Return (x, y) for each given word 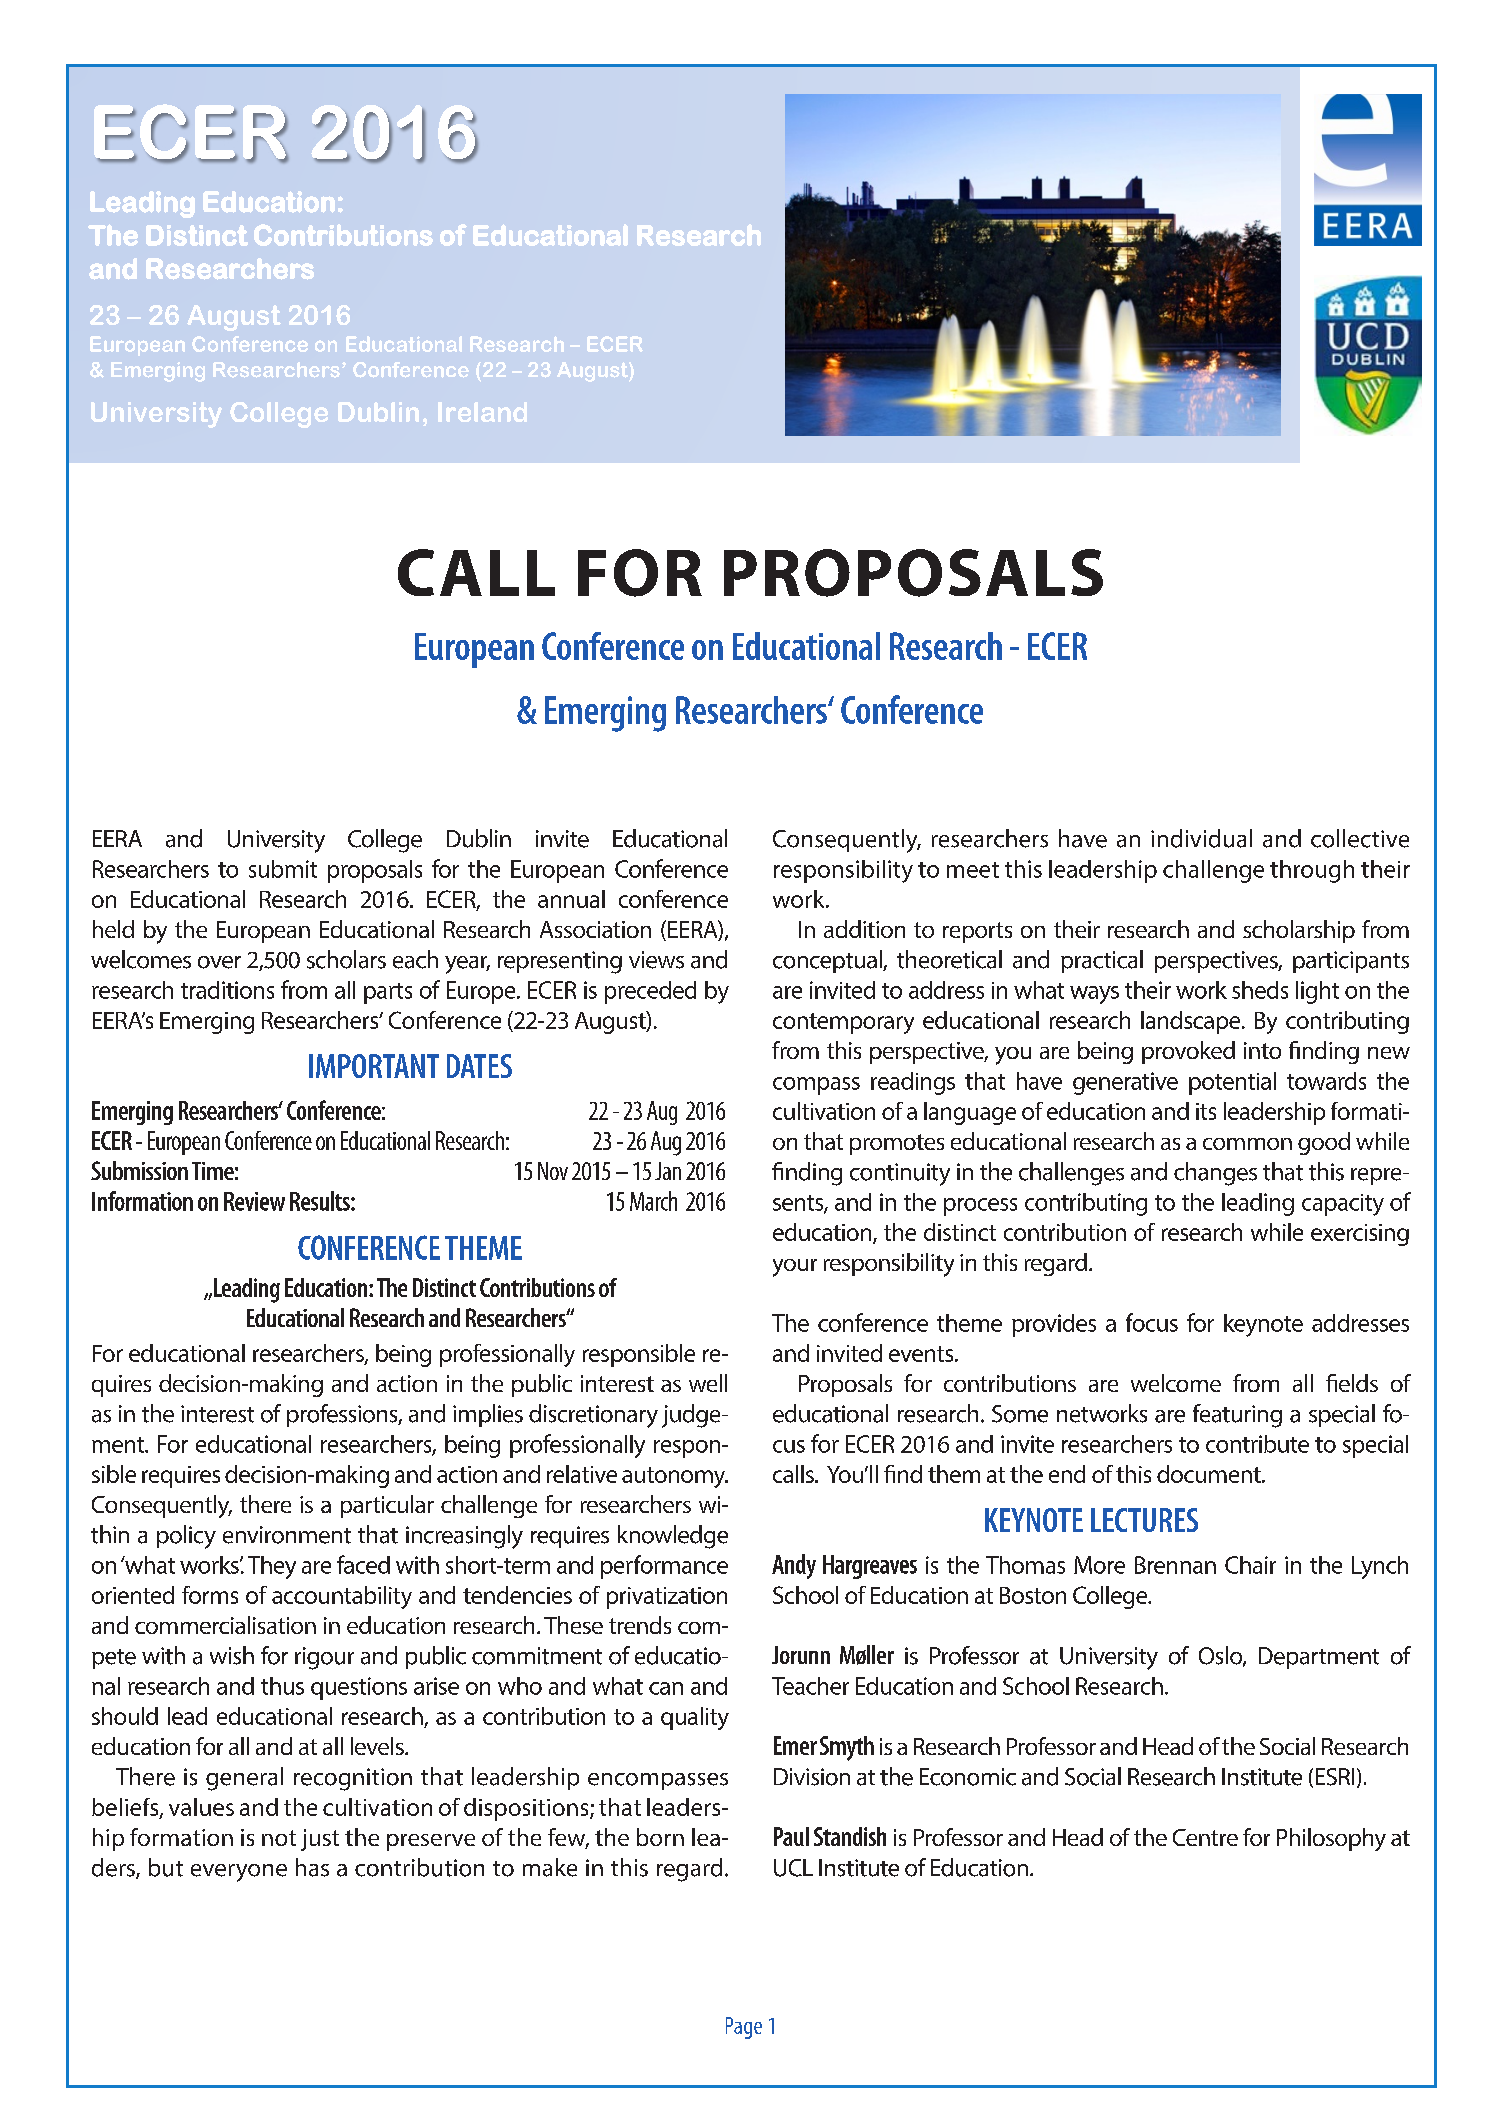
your (795, 1268)
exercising (1360, 1235)
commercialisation (225, 1625)
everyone (239, 1873)
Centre (1205, 1837)
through (1312, 871)
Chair (1250, 1565)
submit (283, 869)
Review (254, 1201)
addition (864, 929)
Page (744, 2028)
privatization (667, 1598)
